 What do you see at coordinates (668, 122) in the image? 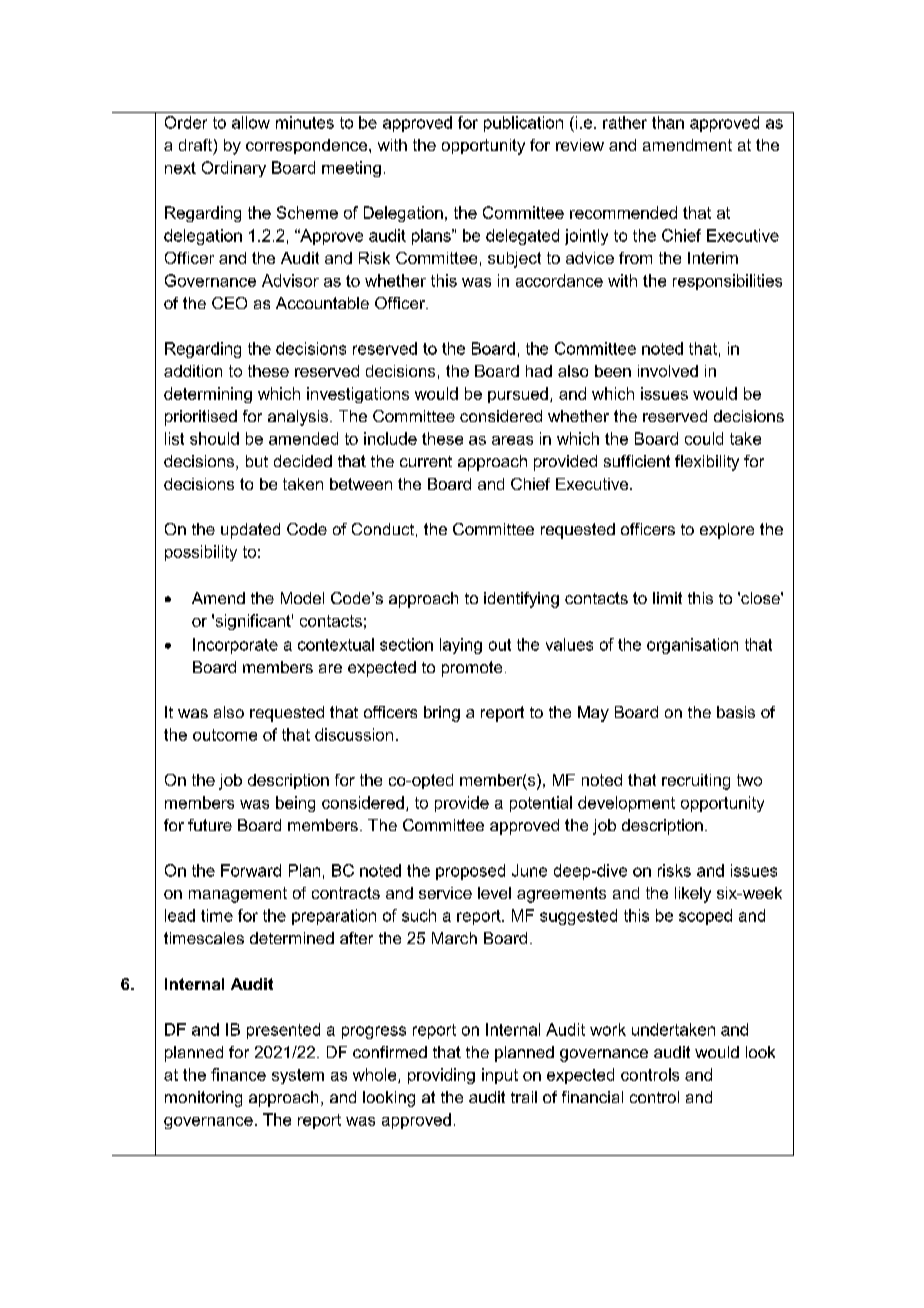
I see `than` at bounding box center [668, 122].
